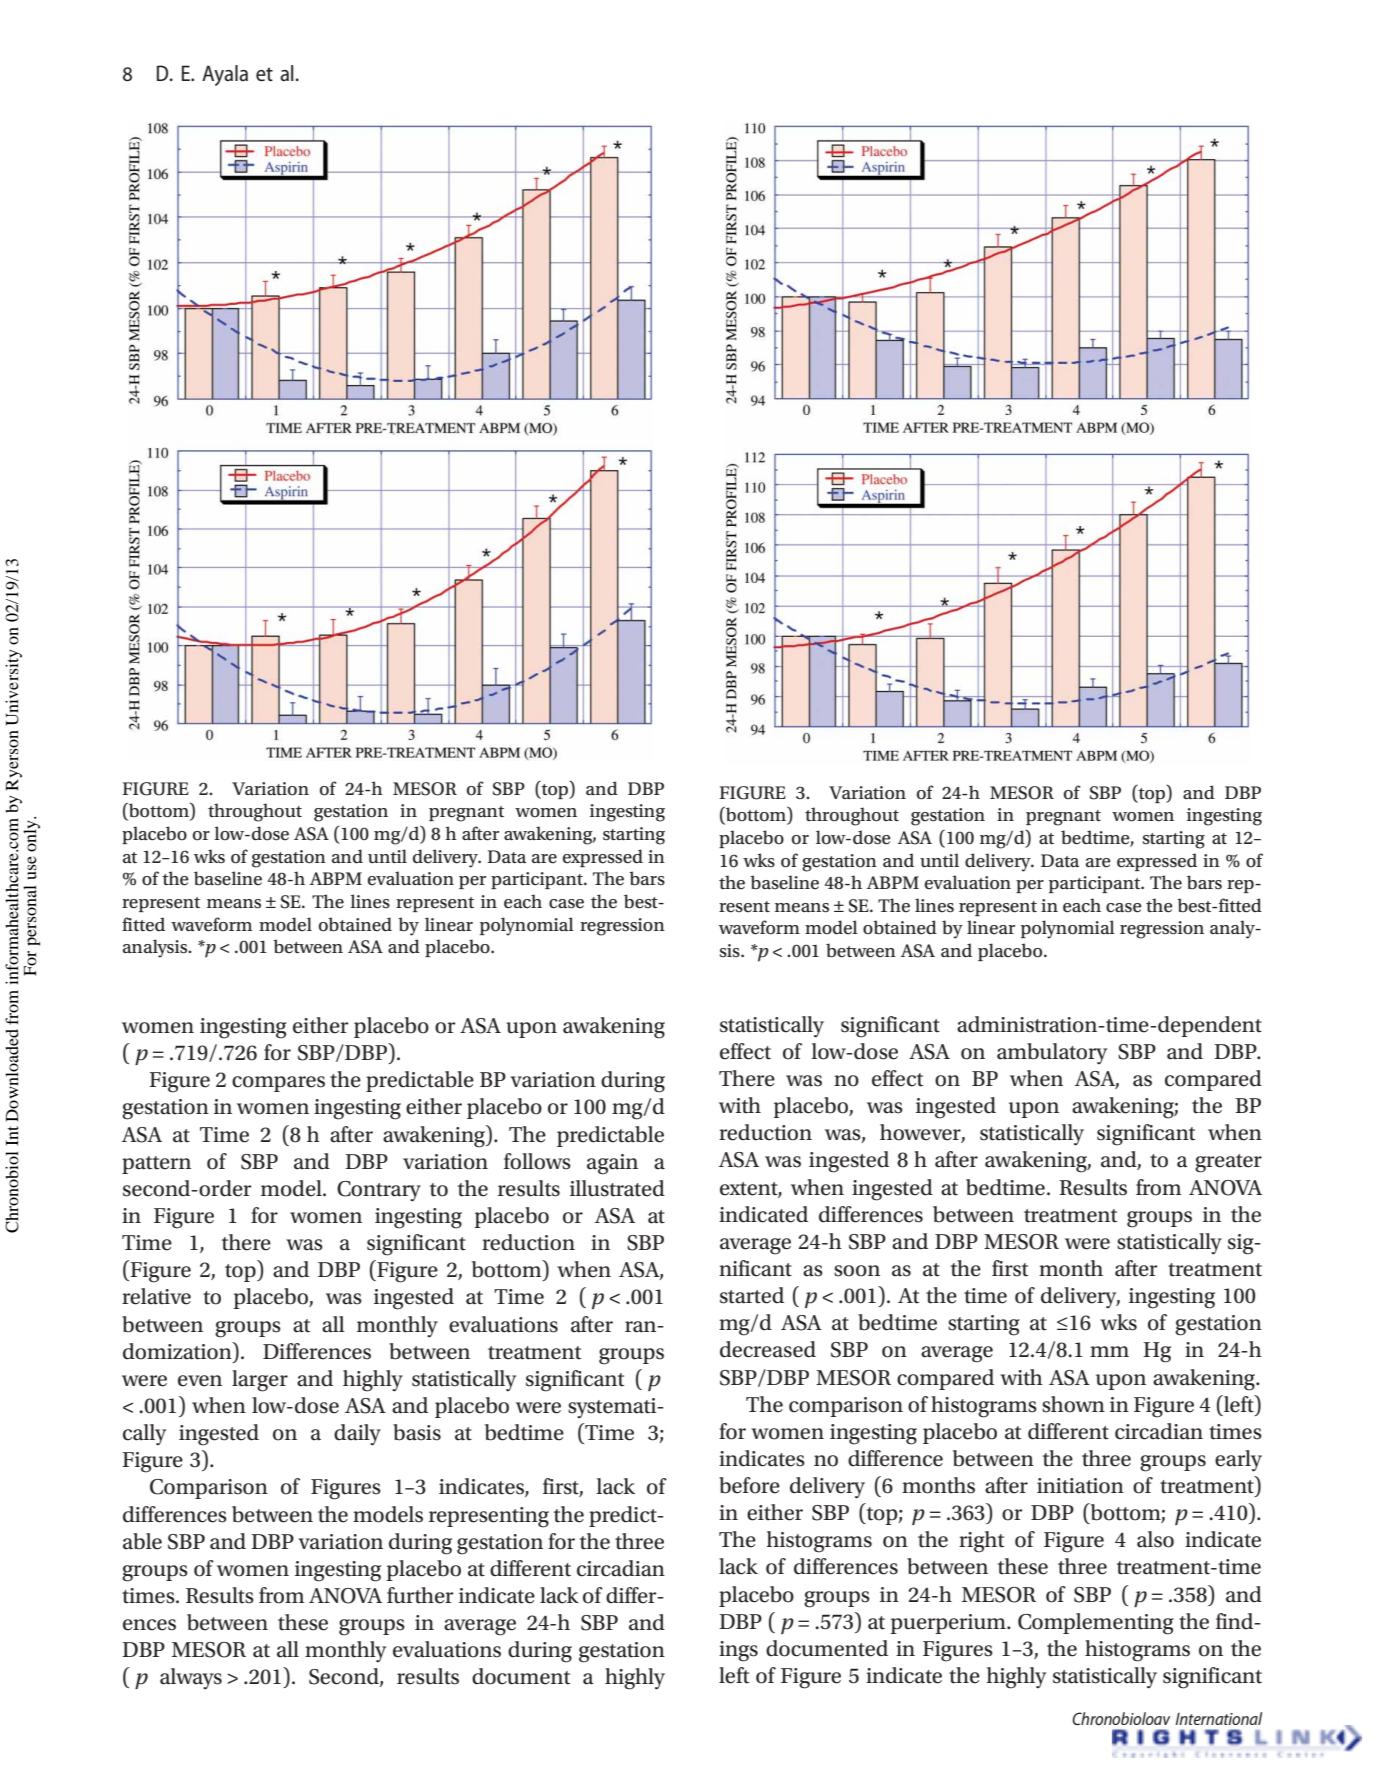  Describe the element at coordinates (857, 1271) in the image. I see `soon` at that location.
